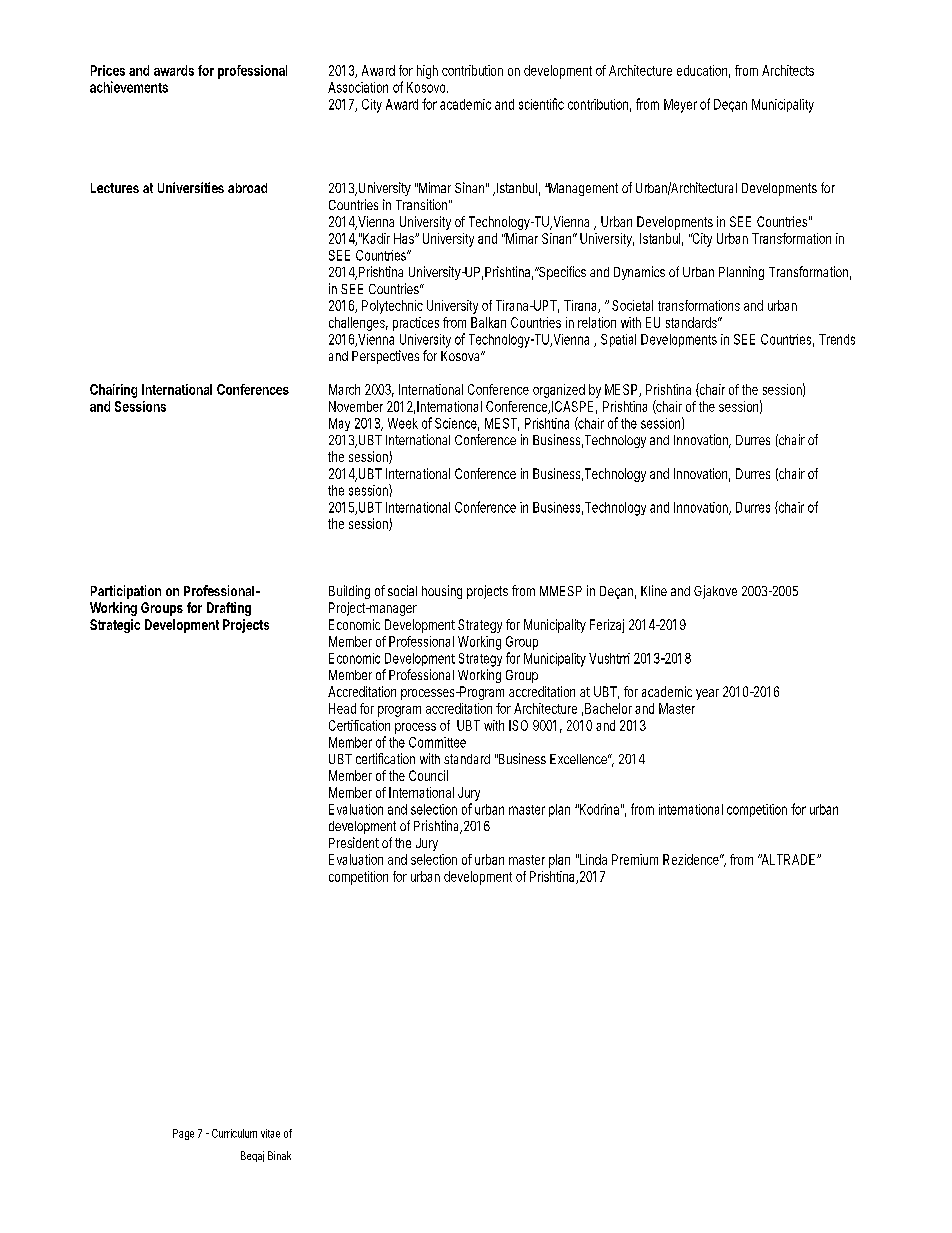  What do you see at coordinates (837, 339) in the page?
I see `Trends` at bounding box center [837, 339].
